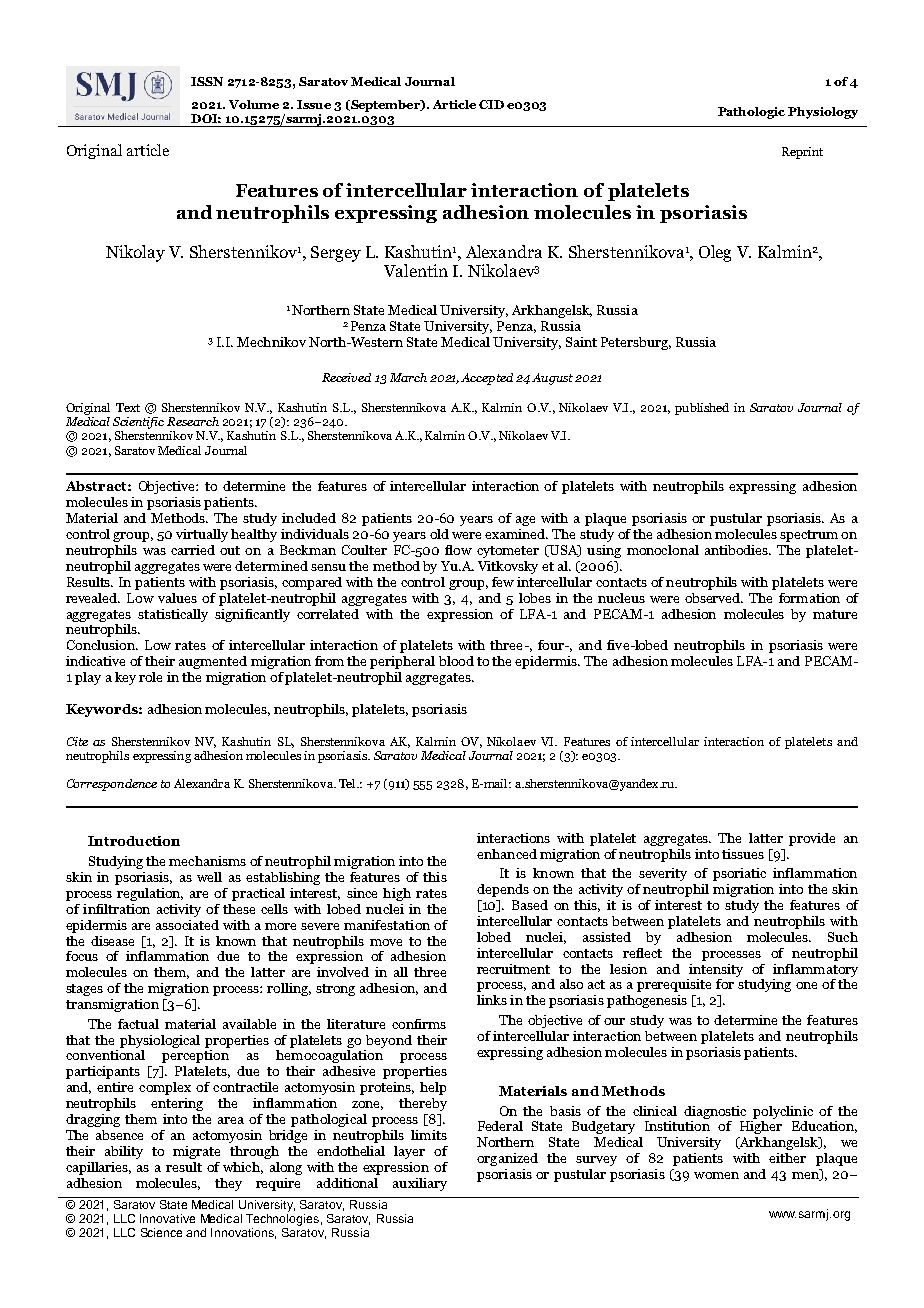  What do you see at coordinates (802, 153) in the screenshot?
I see `Reprint` at bounding box center [802, 153].
